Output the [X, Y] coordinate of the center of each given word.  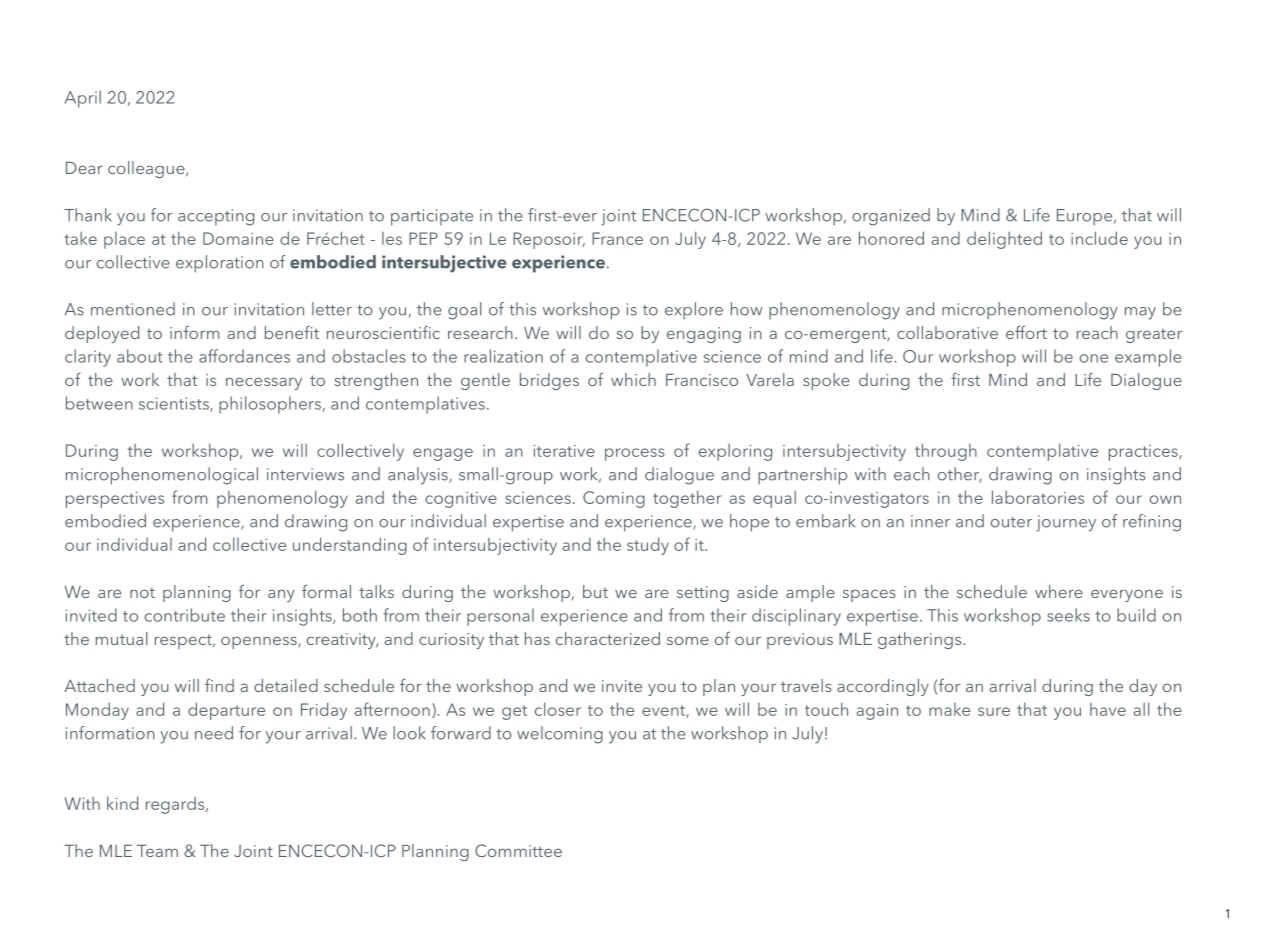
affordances [244, 356]
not [142, 592]
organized [891, 217]
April [83, 99]
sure [994, 711]
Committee [518, 850]
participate [432, 217]
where [1059, 591]
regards [176, 805]
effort [1026, 332]
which [633, 379]
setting [703, 594]
